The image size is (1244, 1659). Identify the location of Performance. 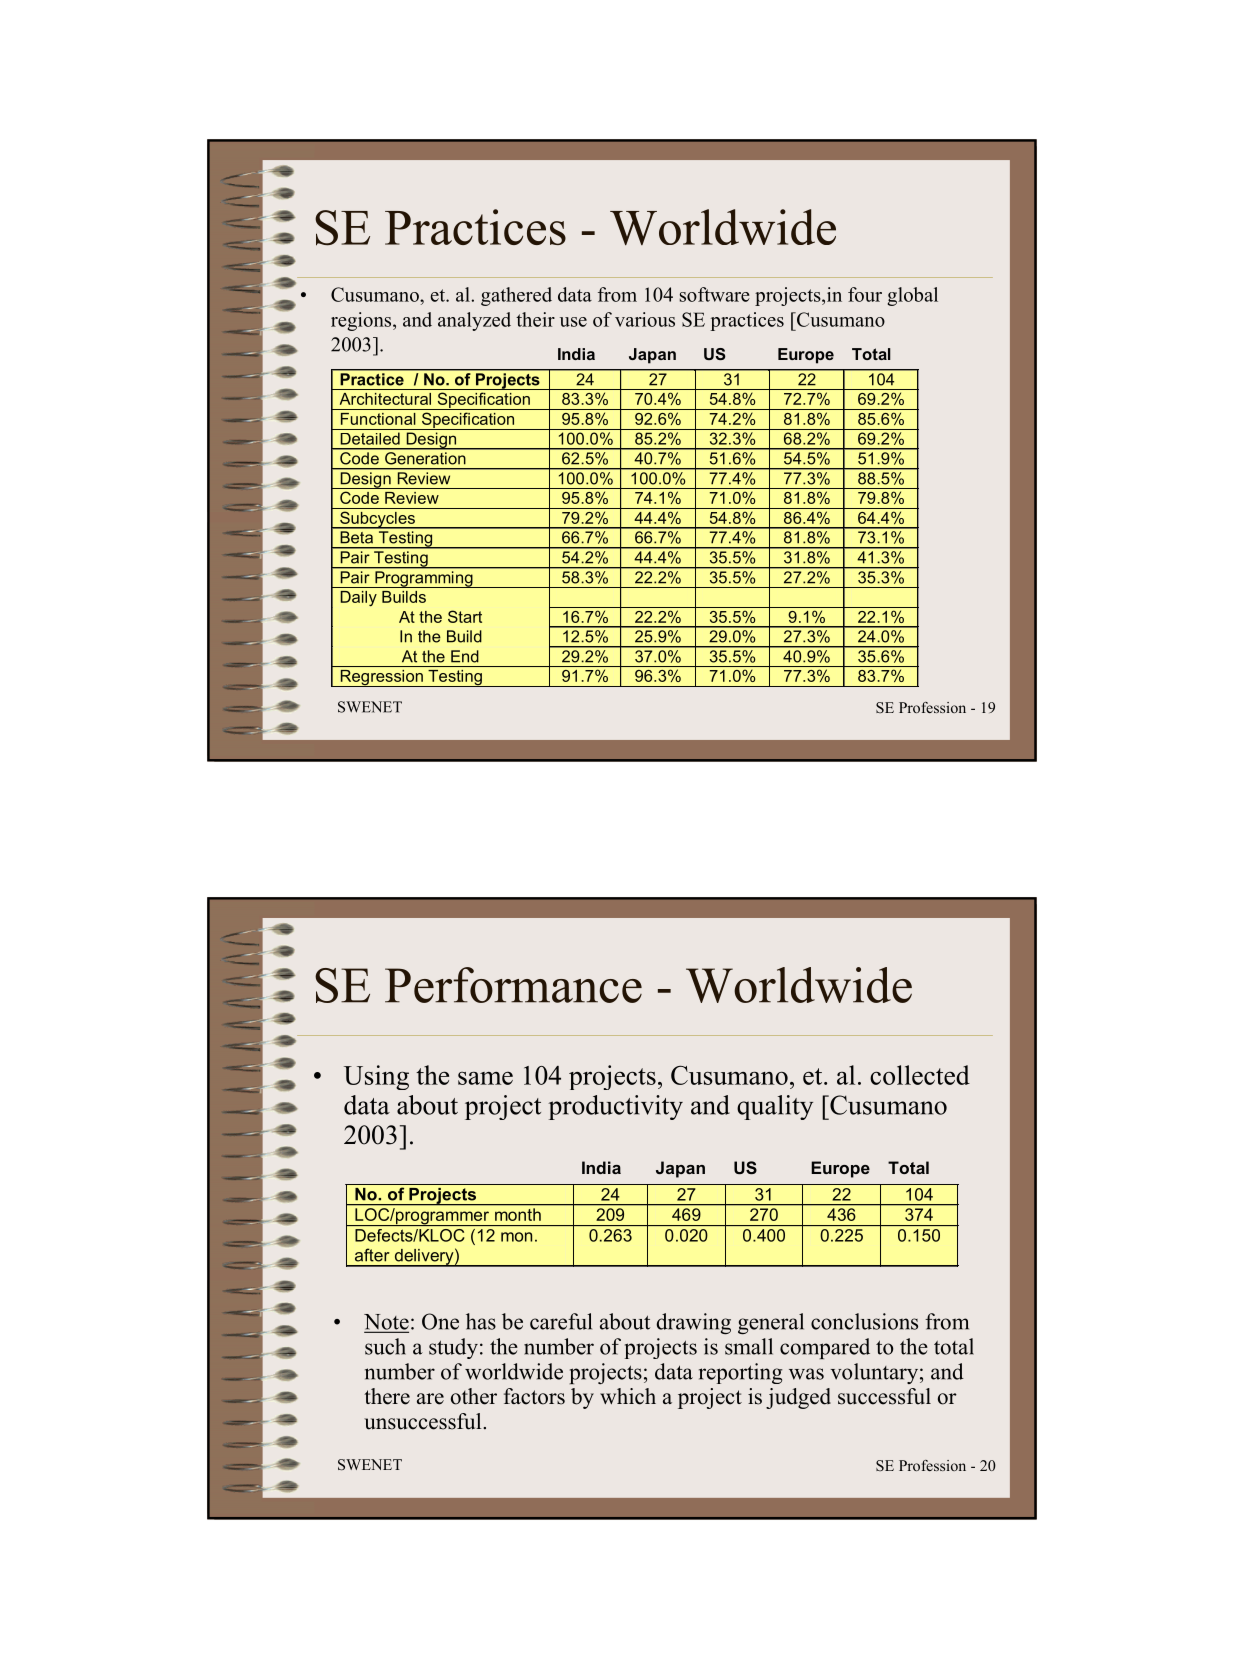
(513, 985).
